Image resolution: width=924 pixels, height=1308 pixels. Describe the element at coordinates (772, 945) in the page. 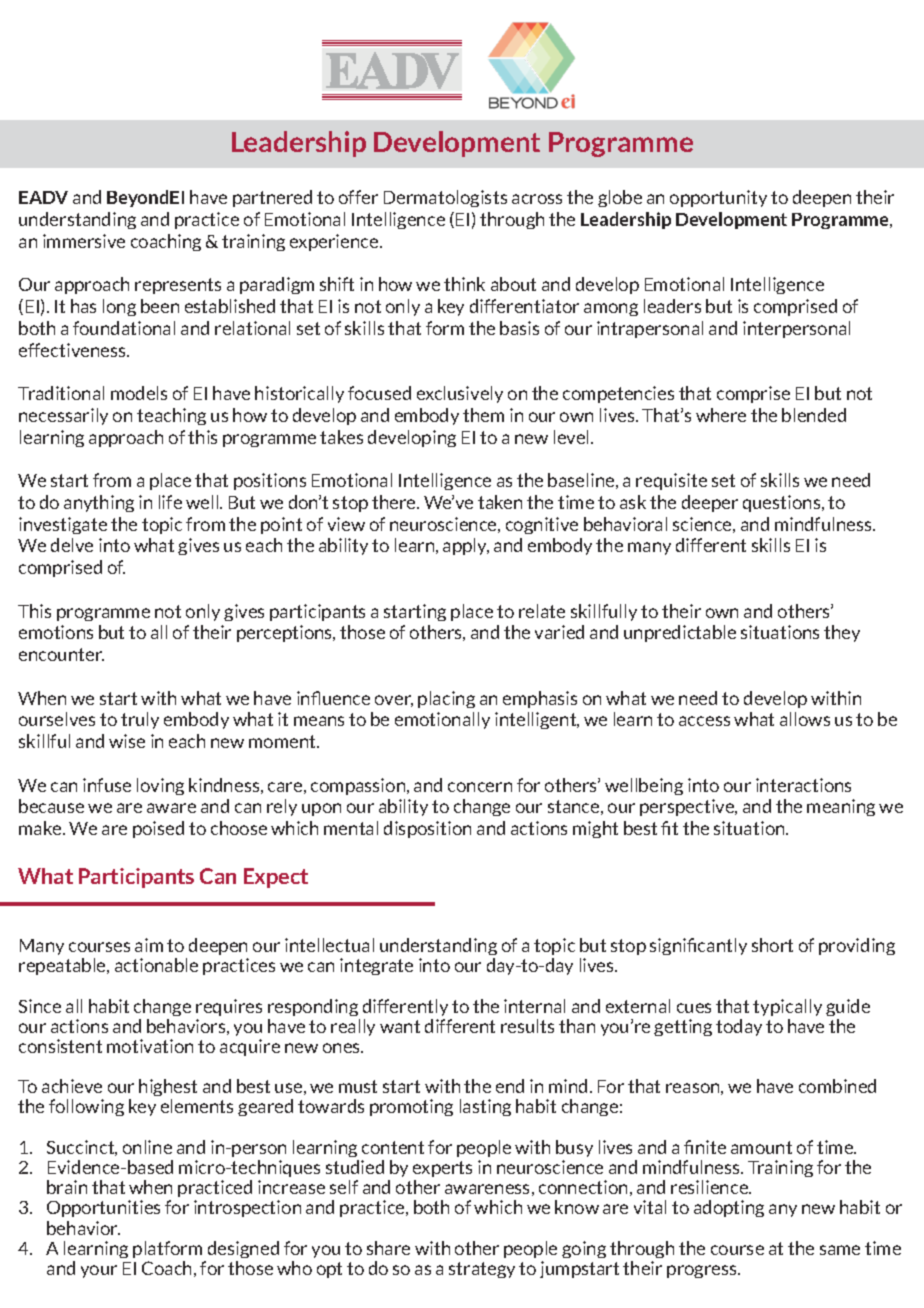

I see `short` at that location.
